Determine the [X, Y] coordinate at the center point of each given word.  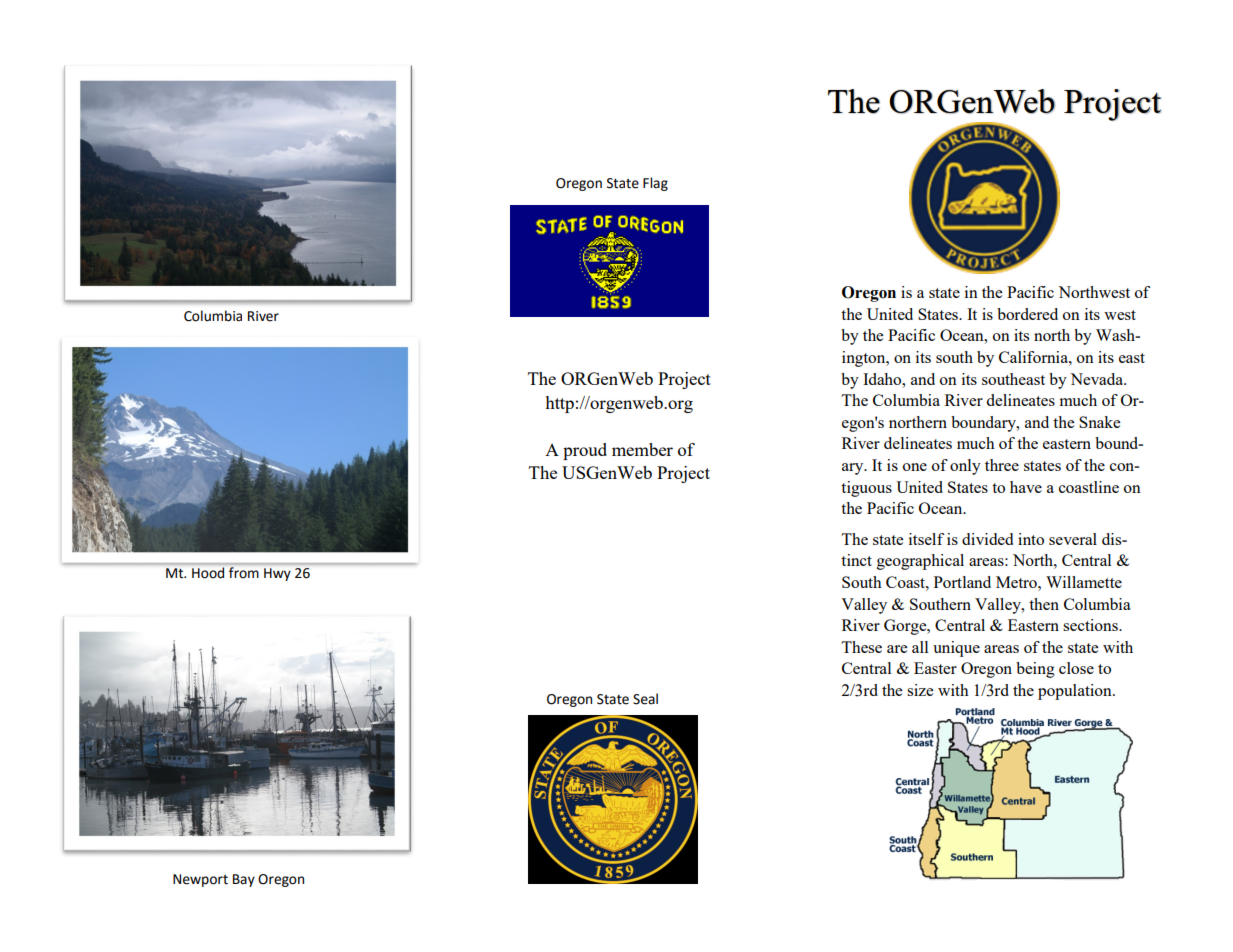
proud [585, 451]
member [642, 449]
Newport [200, 880]
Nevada [1098, 379]
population [1076, 692]
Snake [1099, 422]
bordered [1027, 314]
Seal [645, 699]
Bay [244, 880]
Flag [655, 184]
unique [956, 649]
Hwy [277, 574]
